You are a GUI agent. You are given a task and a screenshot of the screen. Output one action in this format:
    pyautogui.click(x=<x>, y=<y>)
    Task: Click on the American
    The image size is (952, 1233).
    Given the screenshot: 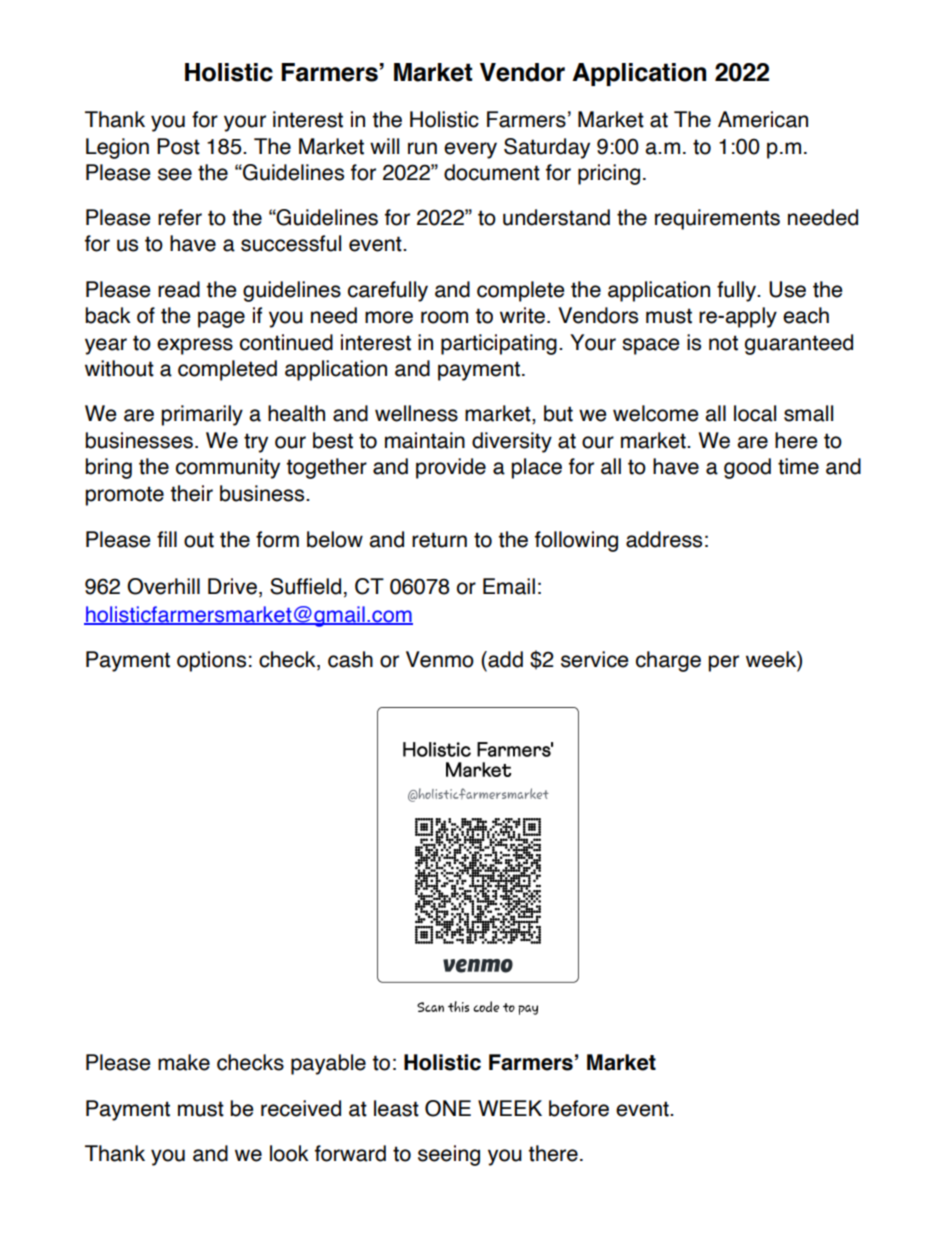 What is the action you would take?
    pyautogui.click(x=763, y=119)
